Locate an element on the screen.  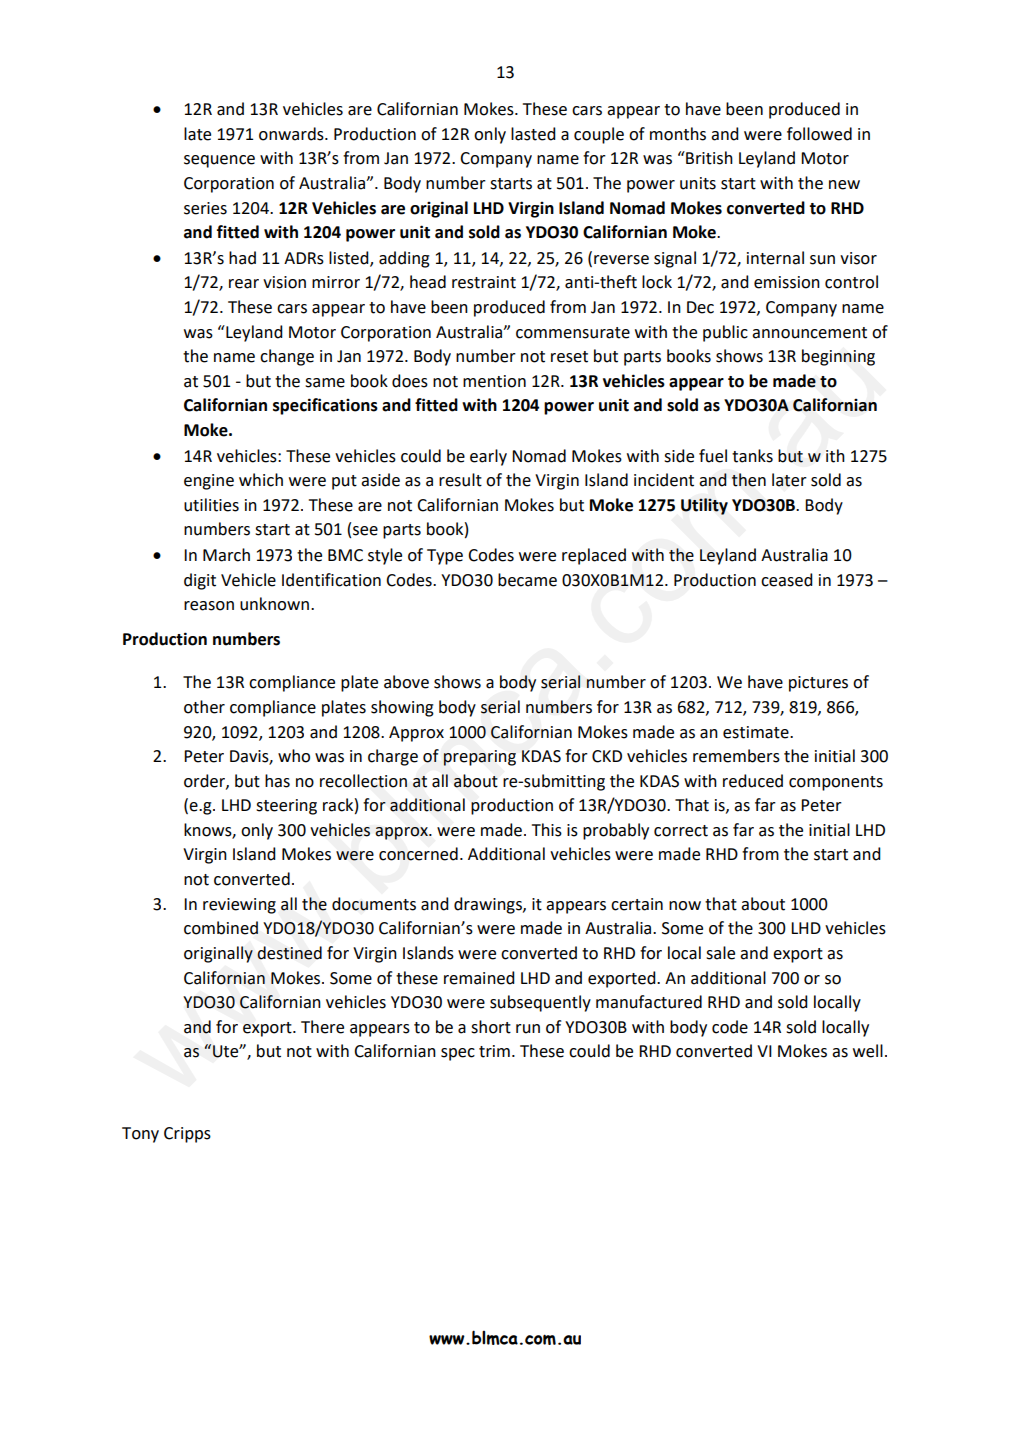
trim is located at coordinates (494, 1051).
